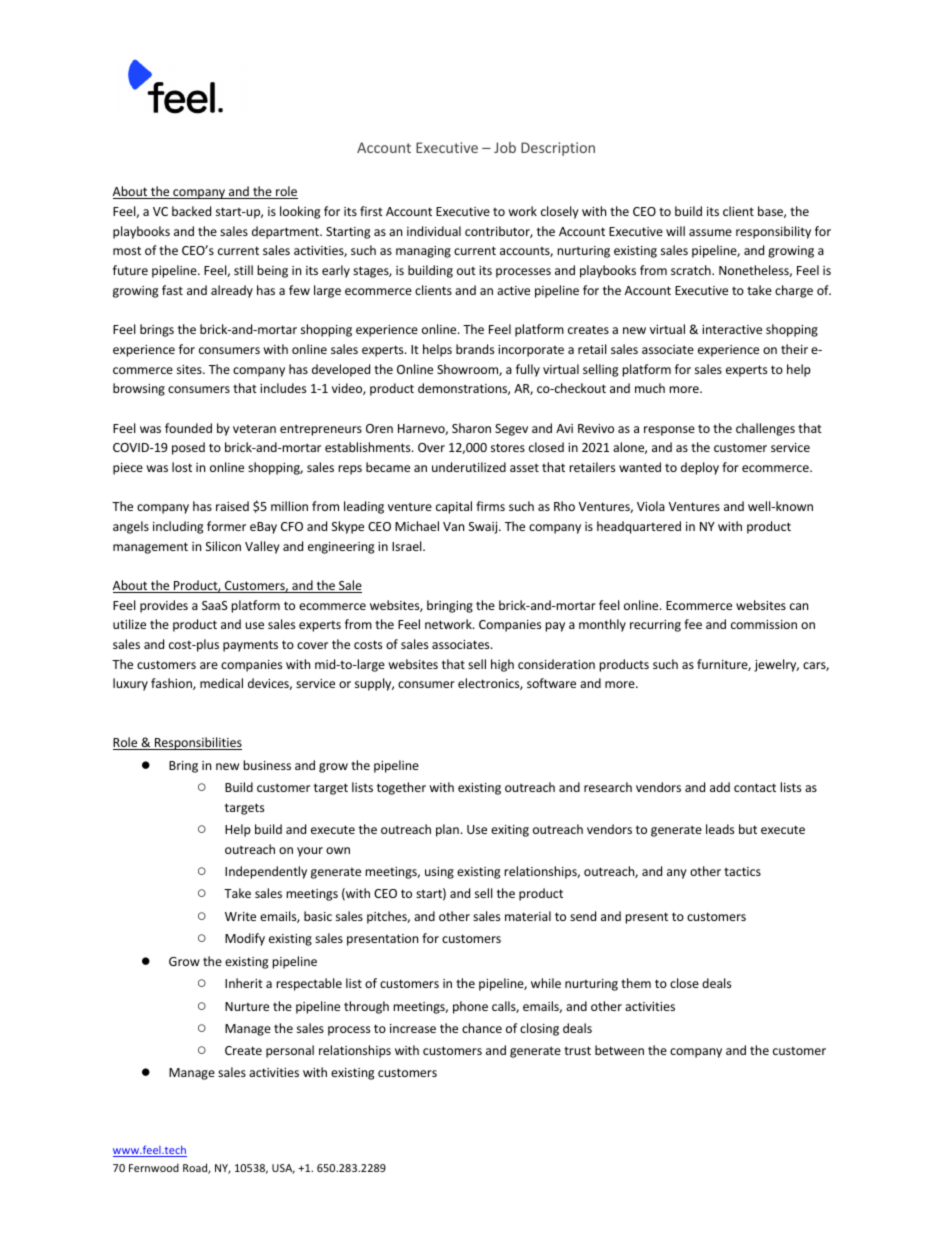  Describe the element at coordinates (502, 665) in the screenshot. I see `high` at that location.
